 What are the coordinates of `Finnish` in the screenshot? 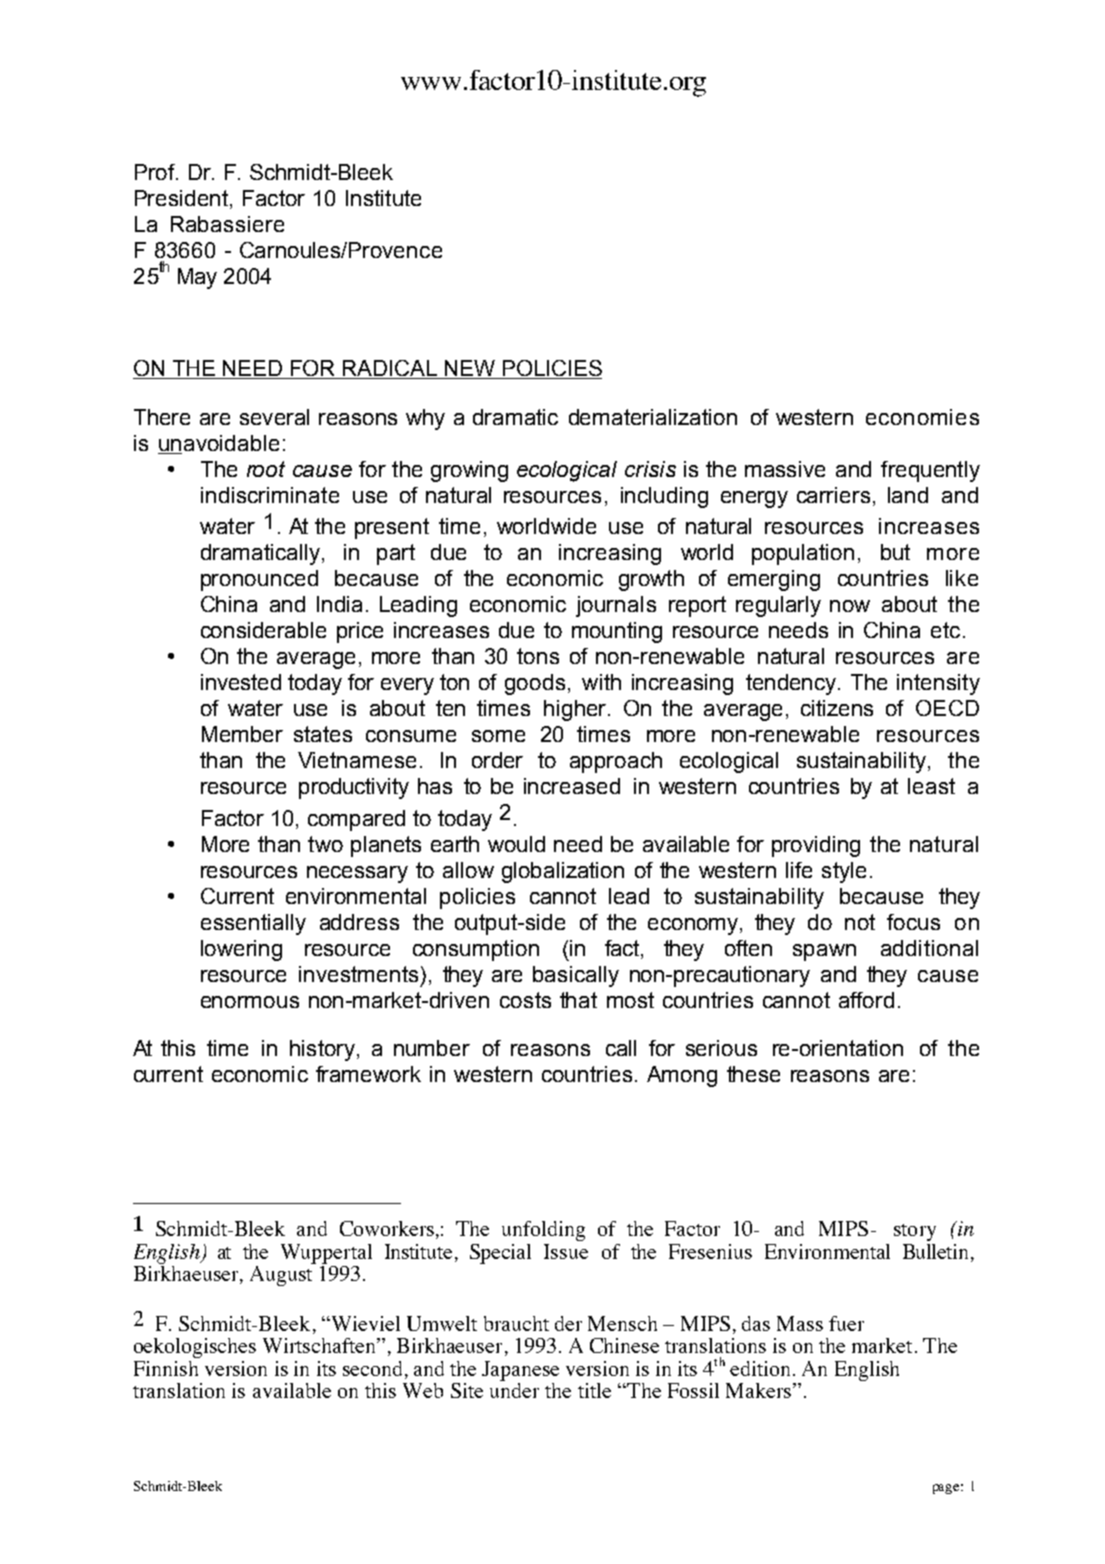 It's located at (166, 1368).
